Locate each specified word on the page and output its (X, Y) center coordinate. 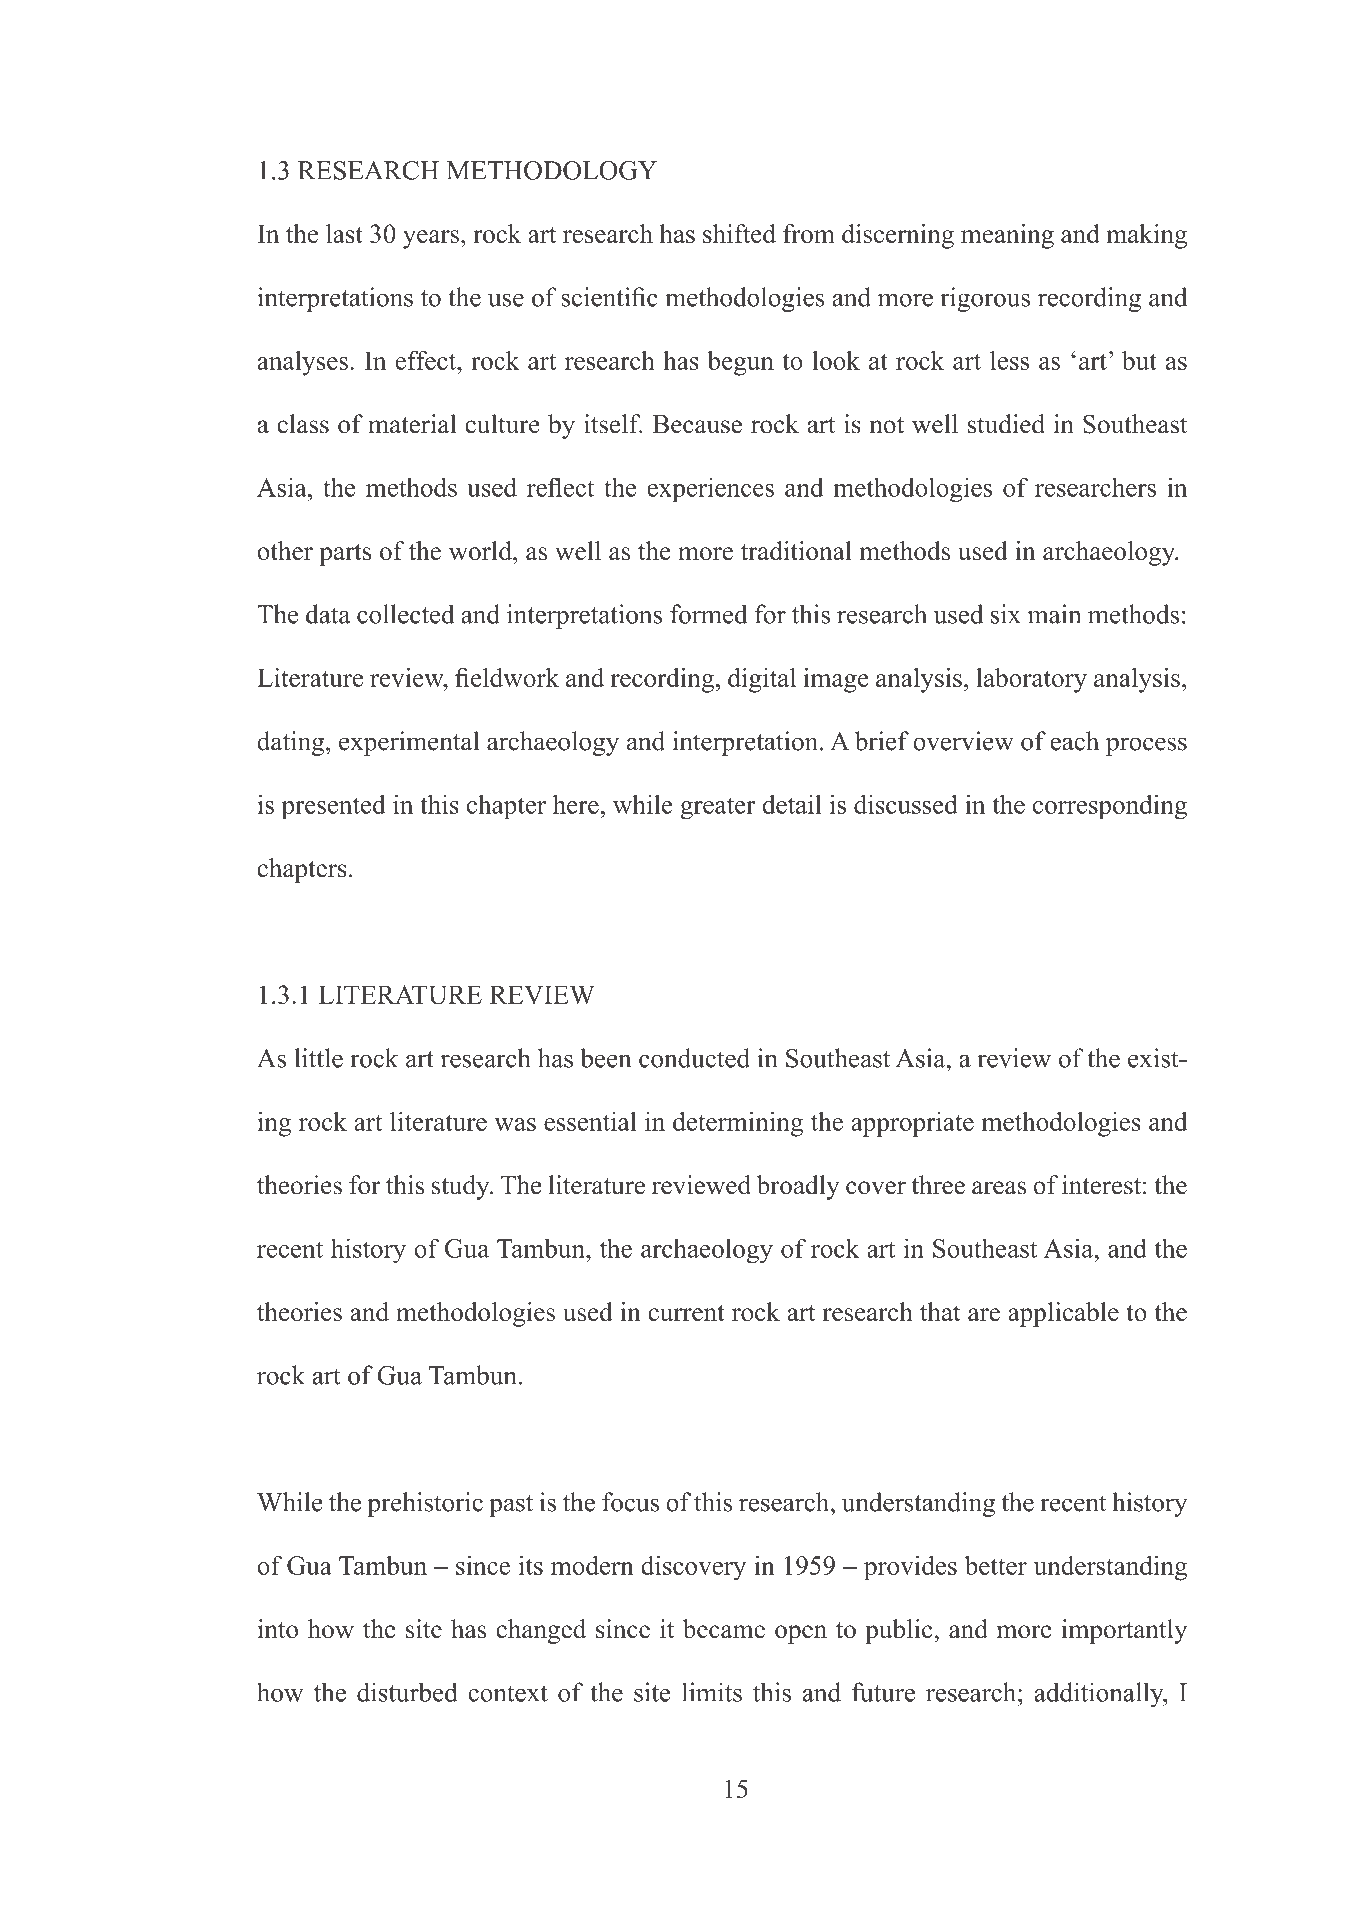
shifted (739, 233)
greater (718, 808)
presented (333, 807)
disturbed (407, 1692)
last (344, 233)
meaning (1007, 236)
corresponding (1110, 807)
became (724, 1629)
